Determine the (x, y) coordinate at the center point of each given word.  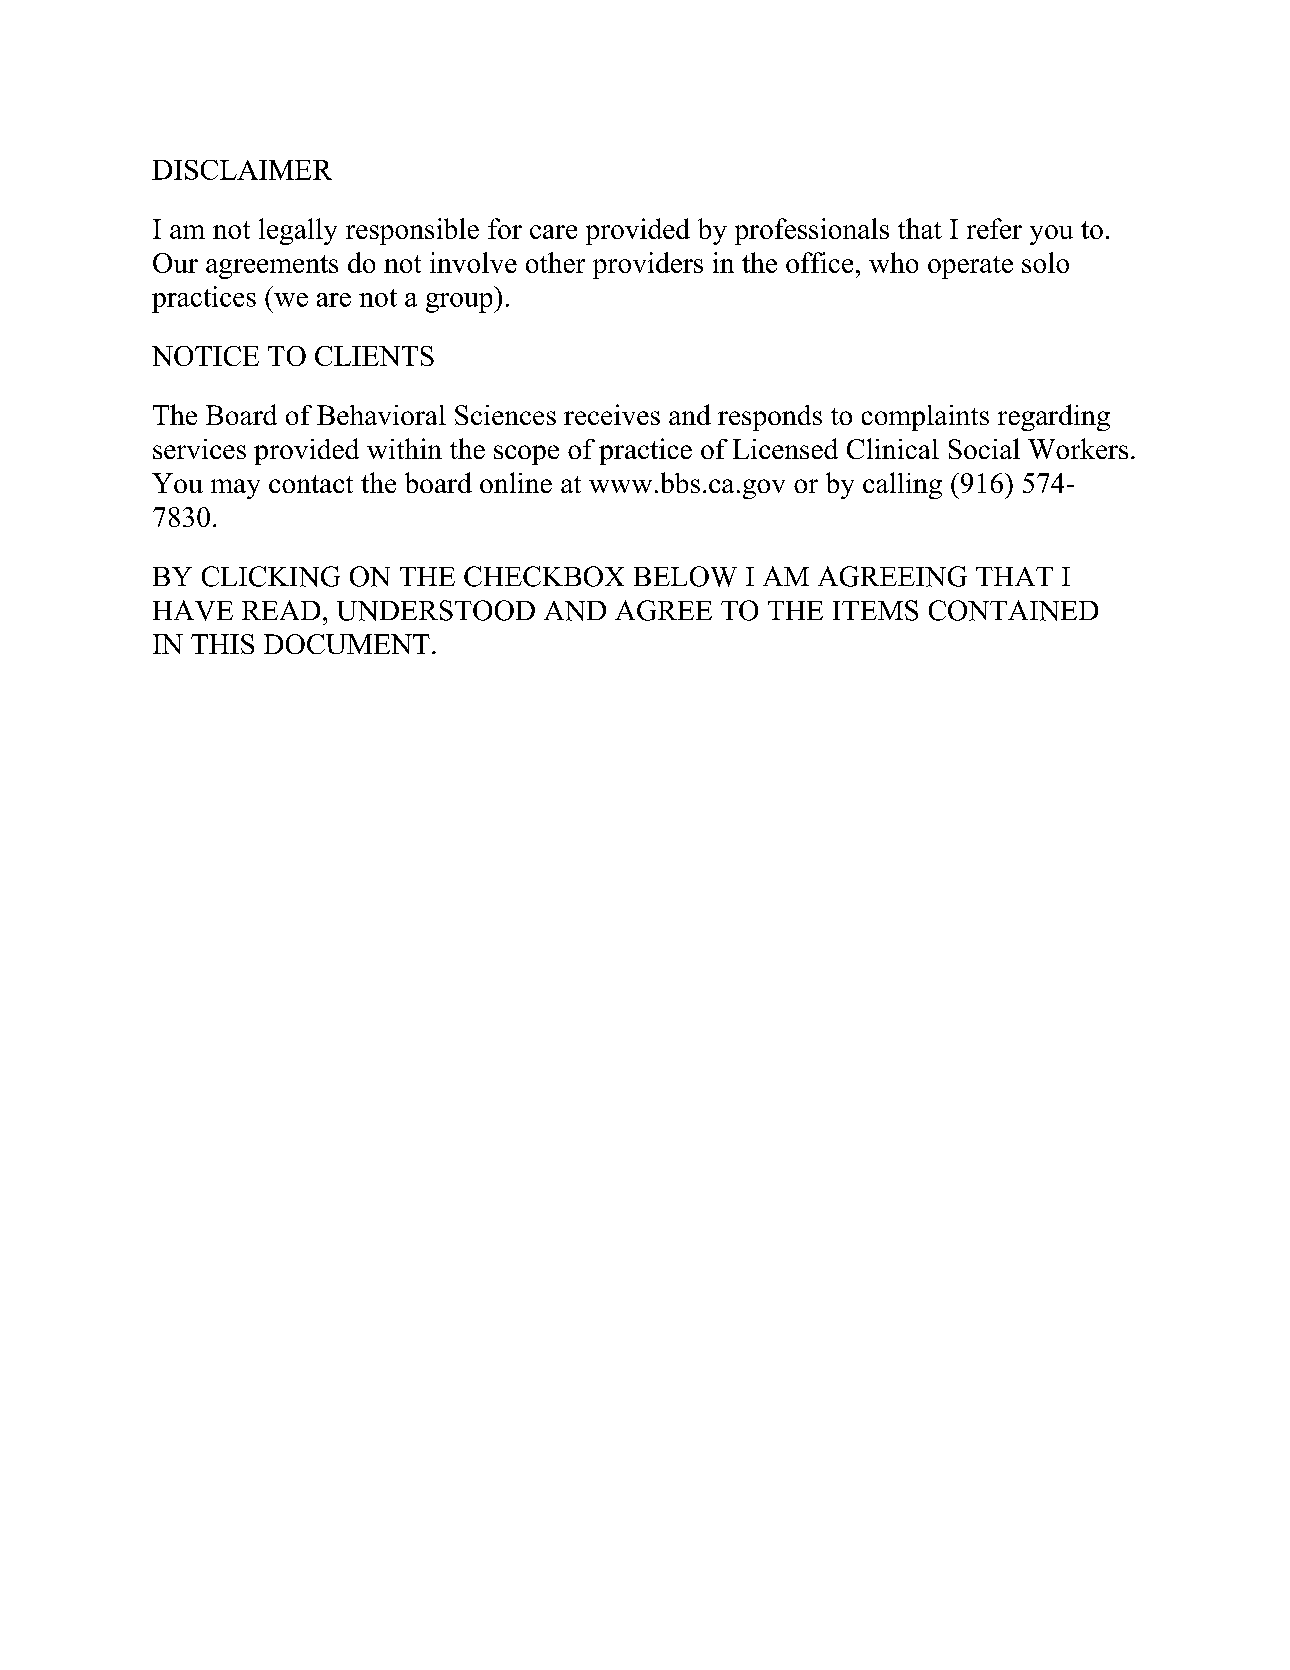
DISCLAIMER (242, 170)
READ (281, 610)
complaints (925, 418)
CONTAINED (1013, 610)
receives (612, 414)
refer (994, 228)
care (553, 232)
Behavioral (381, 415)
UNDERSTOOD (436, 610)
